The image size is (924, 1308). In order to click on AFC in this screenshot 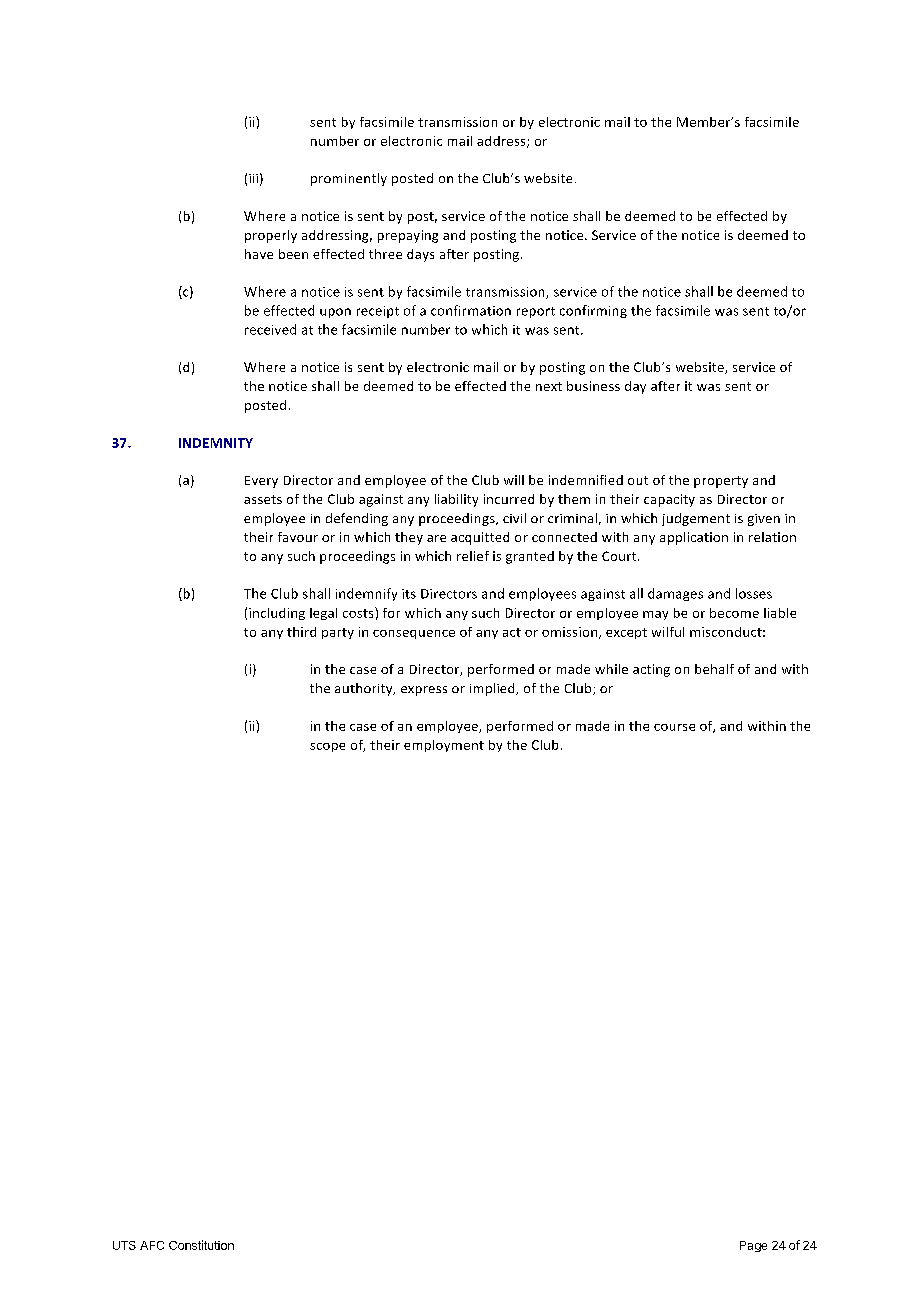, I will do `click(152, 1245)`.
